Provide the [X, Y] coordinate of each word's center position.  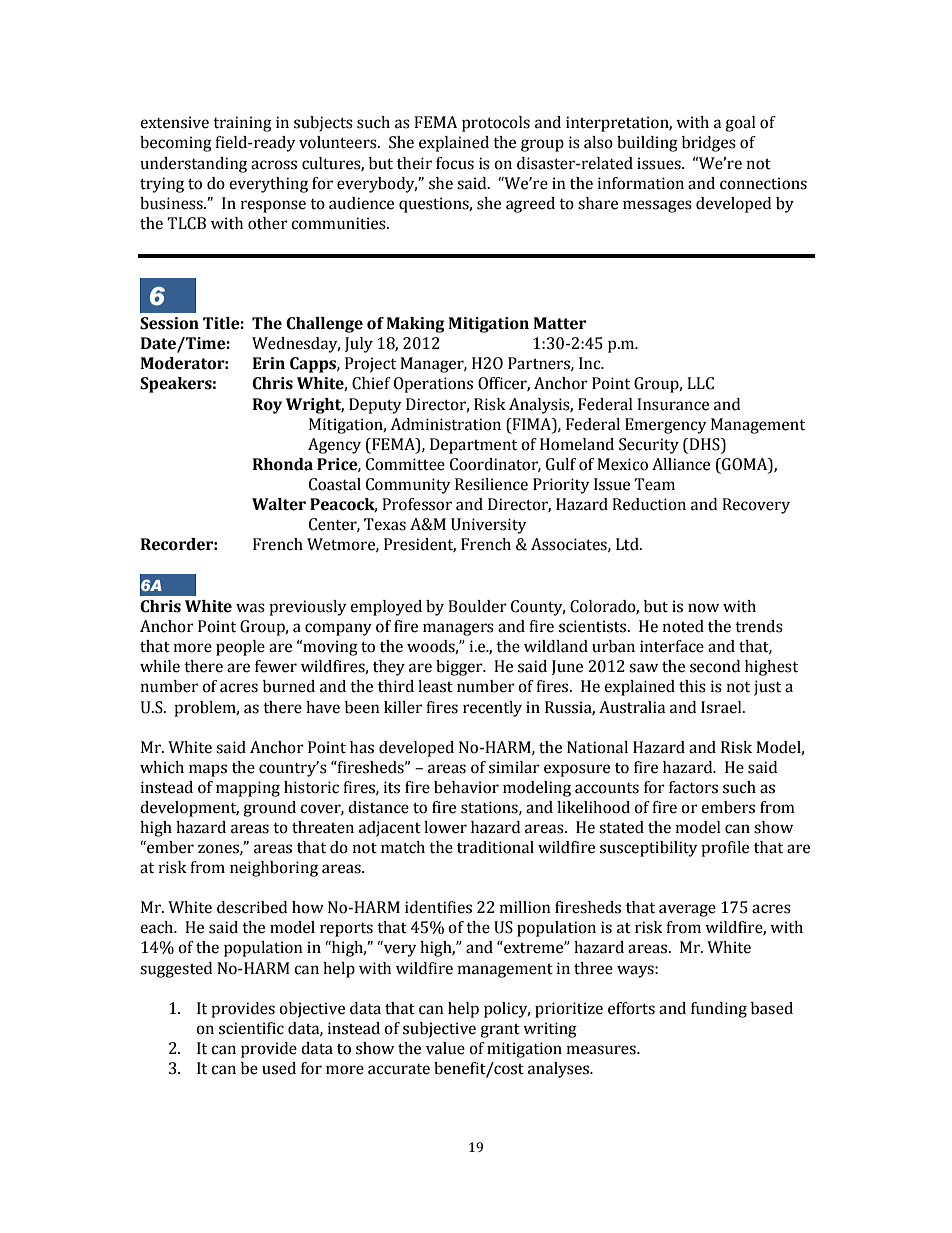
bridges [709, 144]
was [250, 608]
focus [455, 163]
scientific [251, 1028]
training [242, 124]
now [703, 608]
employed [386, 608]
